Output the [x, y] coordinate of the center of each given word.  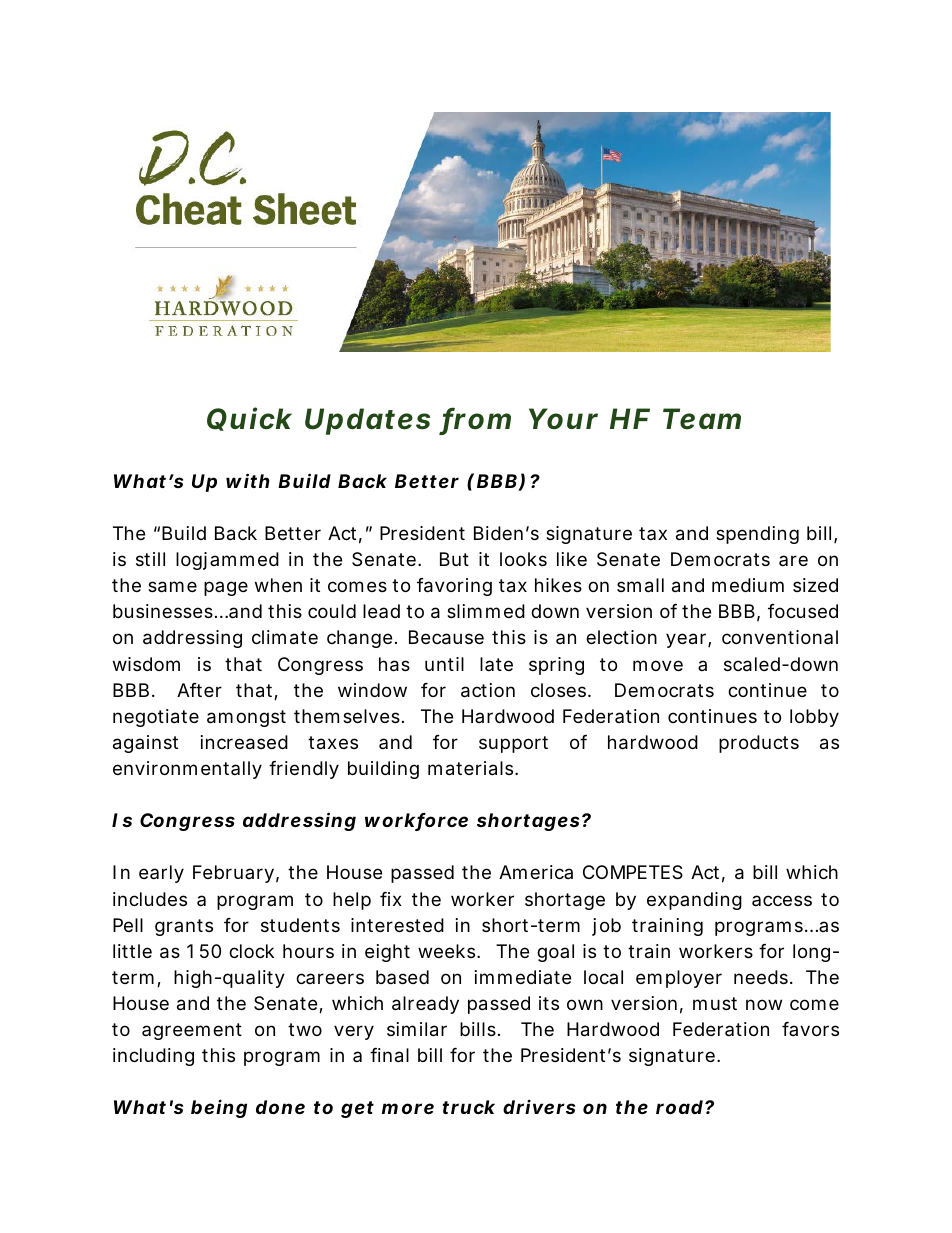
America [536, 872]
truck [468, 1107]
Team [702, 419]
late [496, 664]
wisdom [146, 664]
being [219, 1108]
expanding [694, 901]
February [233, 874]
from [475, 420]
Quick [249, 419]
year [687, 640]
